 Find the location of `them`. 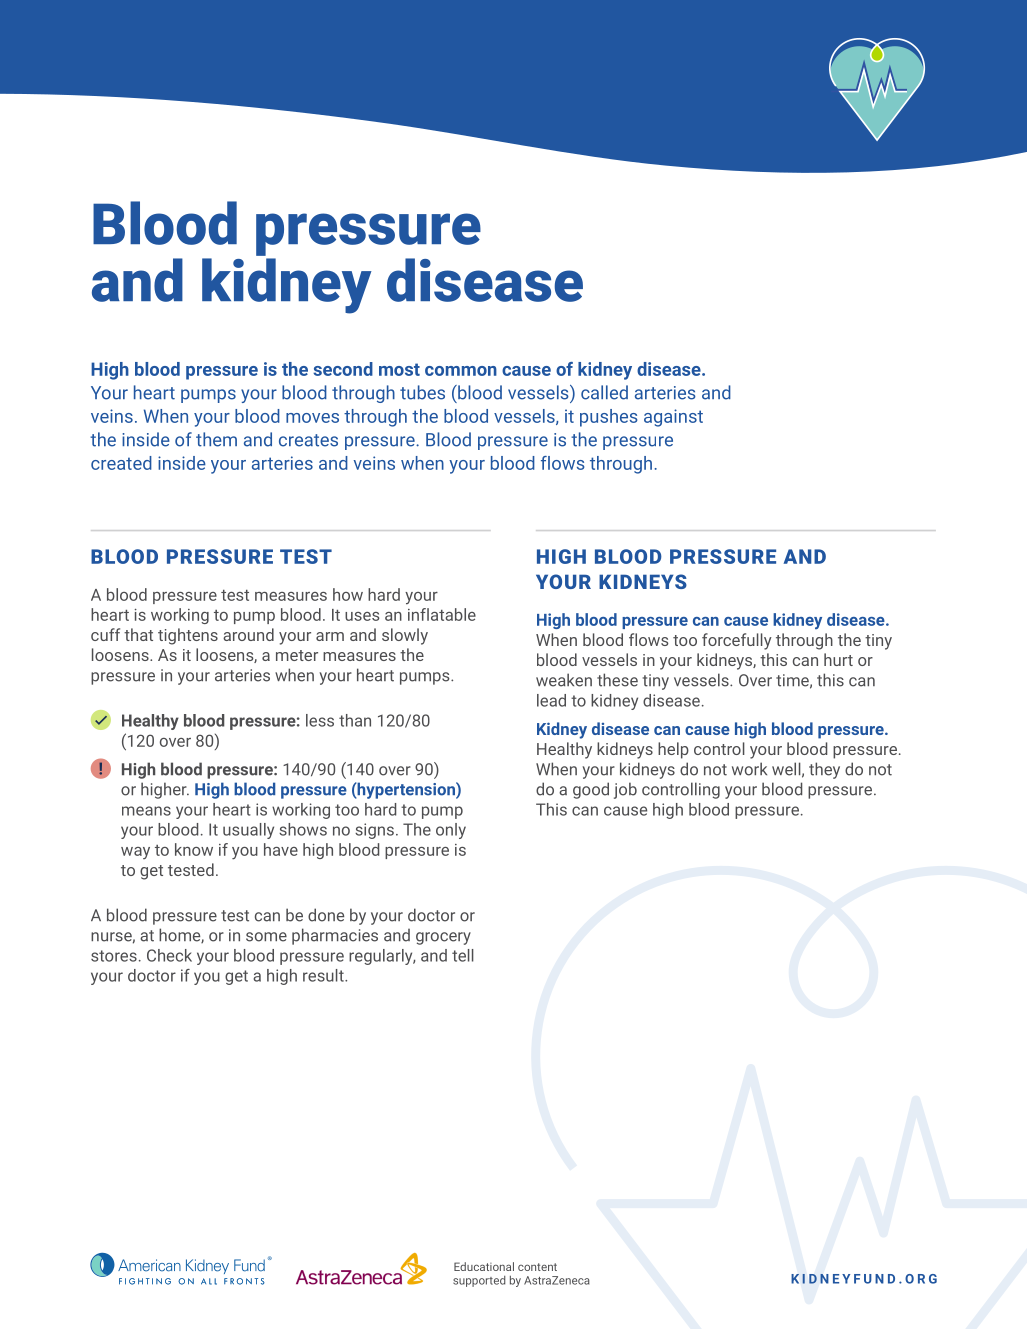

them is located at coordinates (216, 439).
